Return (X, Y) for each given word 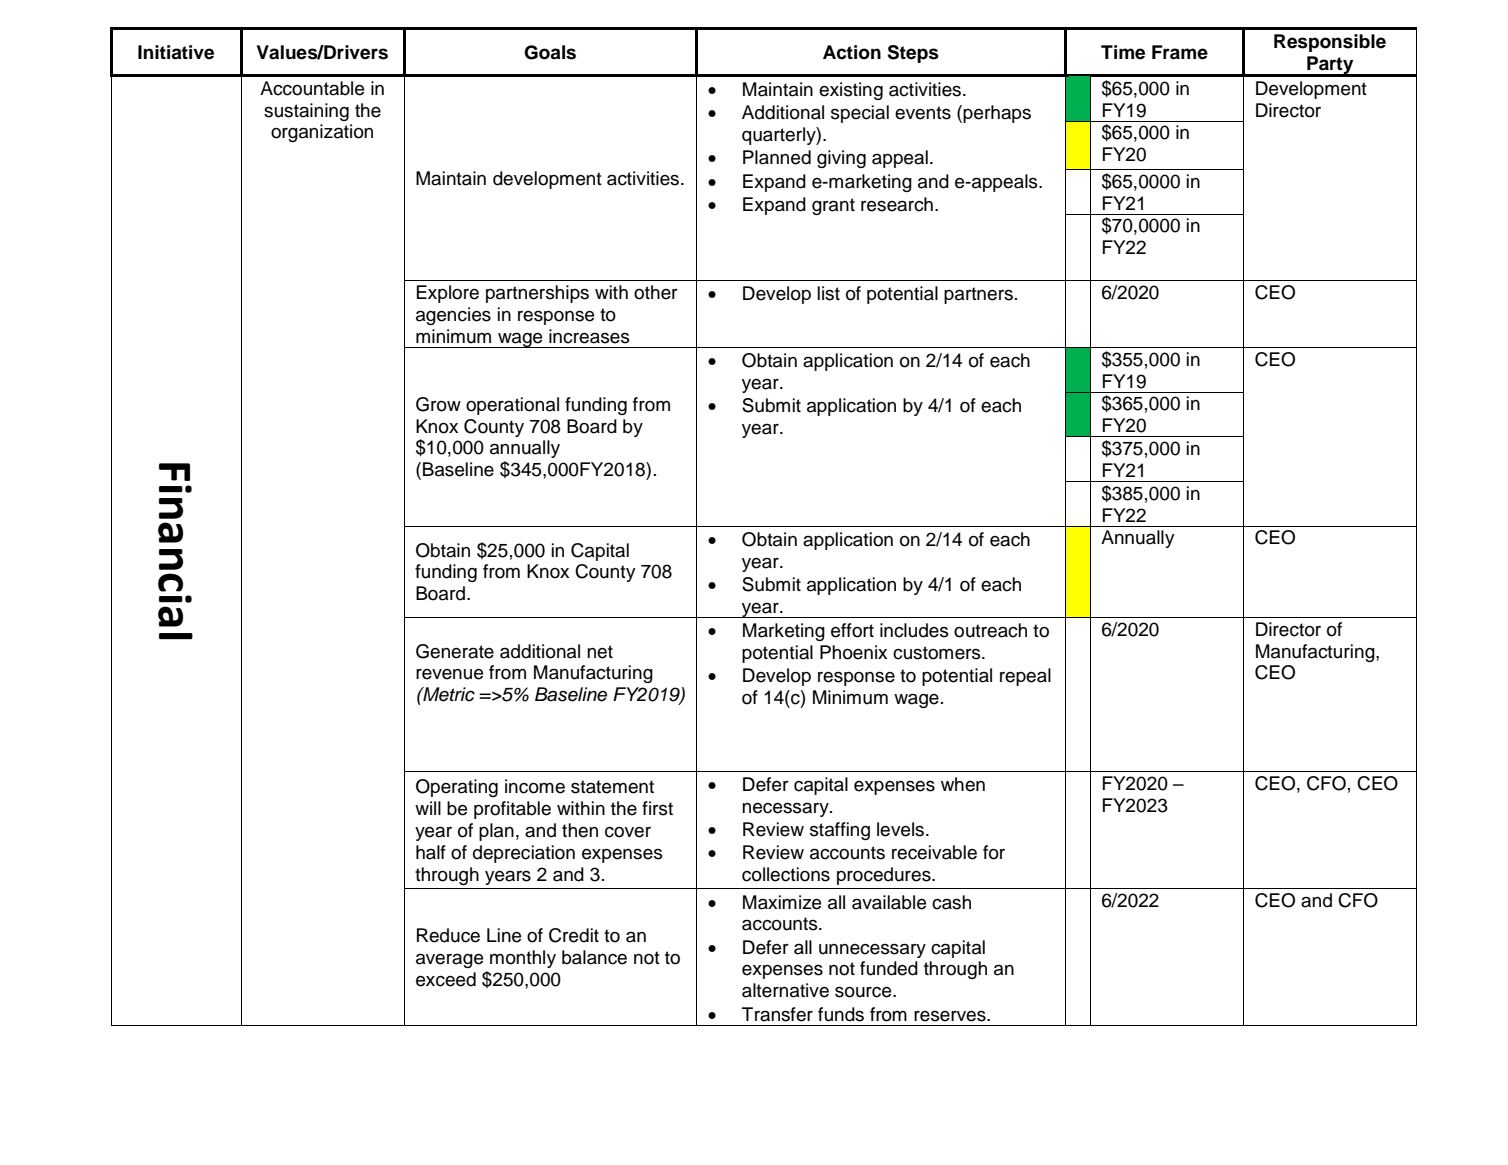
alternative (785, 990)
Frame (1180, 52)
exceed (446, 979)
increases (589, 336)
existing (851, 91)
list (829, 293)
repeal (1025, 677)
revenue (449, 674)
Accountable (312, 88)
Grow (438, 404)
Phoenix (853, 652)
